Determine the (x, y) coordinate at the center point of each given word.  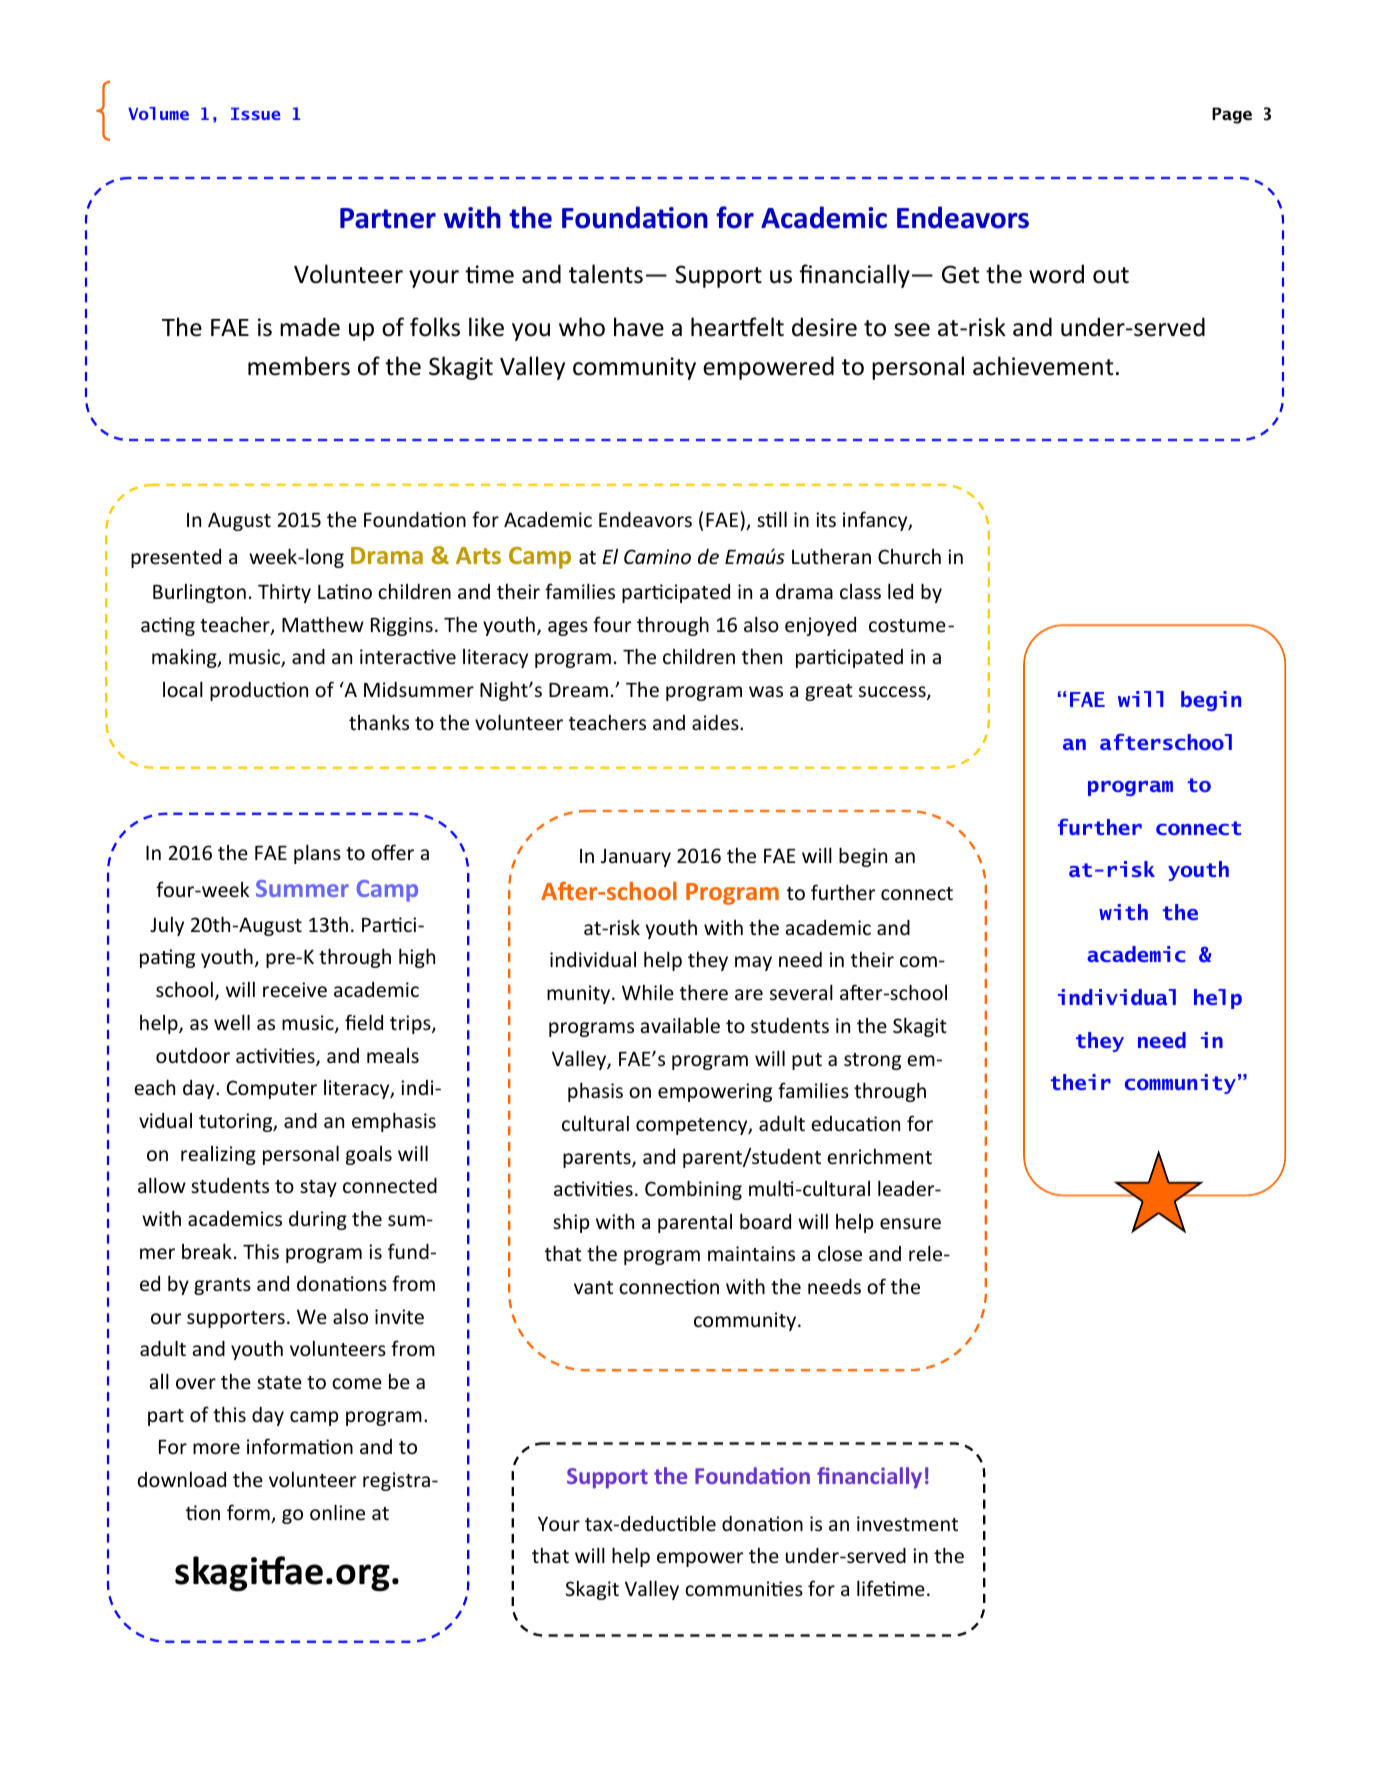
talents (606, 274)
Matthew (323, 624)
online (337, 1512)
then (762, 656)
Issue (255, 114)
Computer (272, 1089)
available (680, 1025)
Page (1232, 115)
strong (872, 1061)
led (900, 591)
